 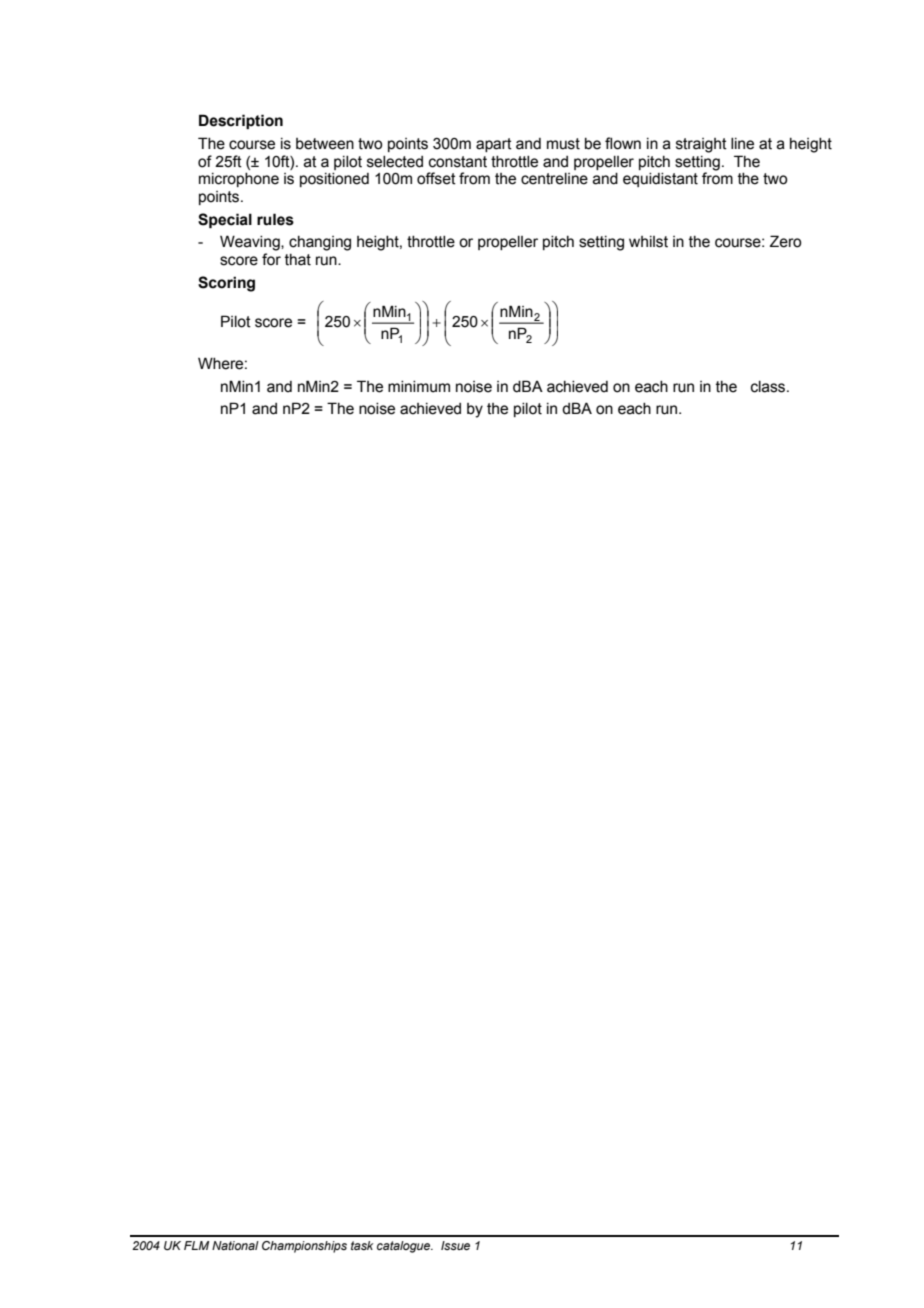 What do you see at coordinates (701, 145) in the screenshot?
I see `straight` at bounding box center [701, 145].
